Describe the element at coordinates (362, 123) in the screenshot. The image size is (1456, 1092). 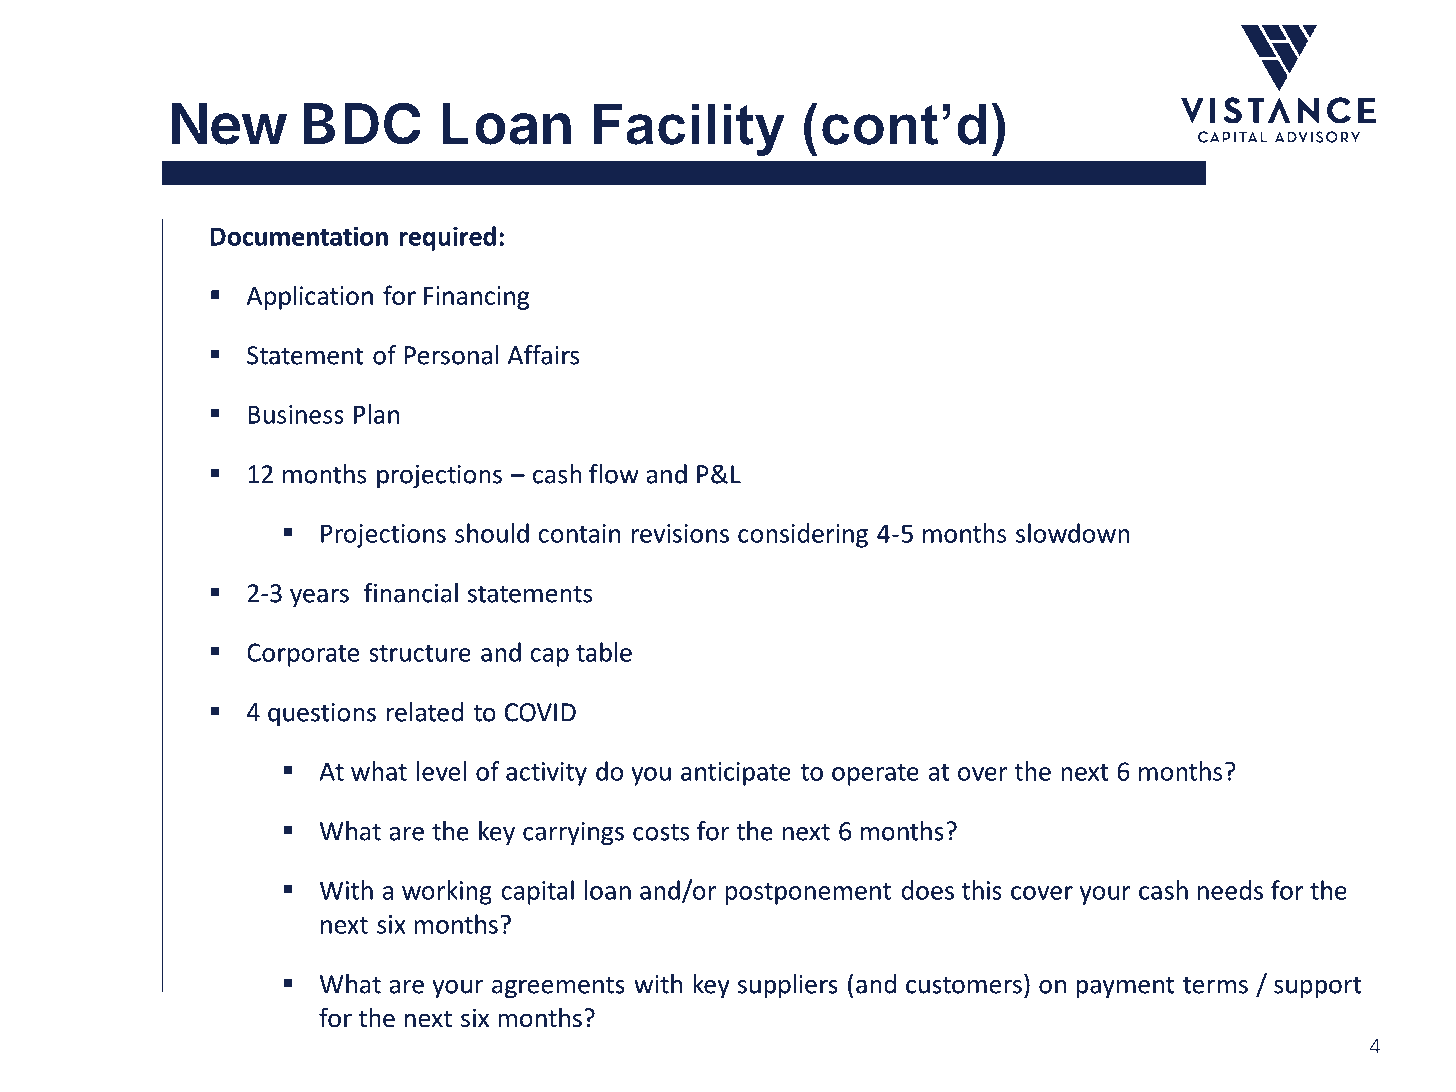
I see `BDC` at that location.
